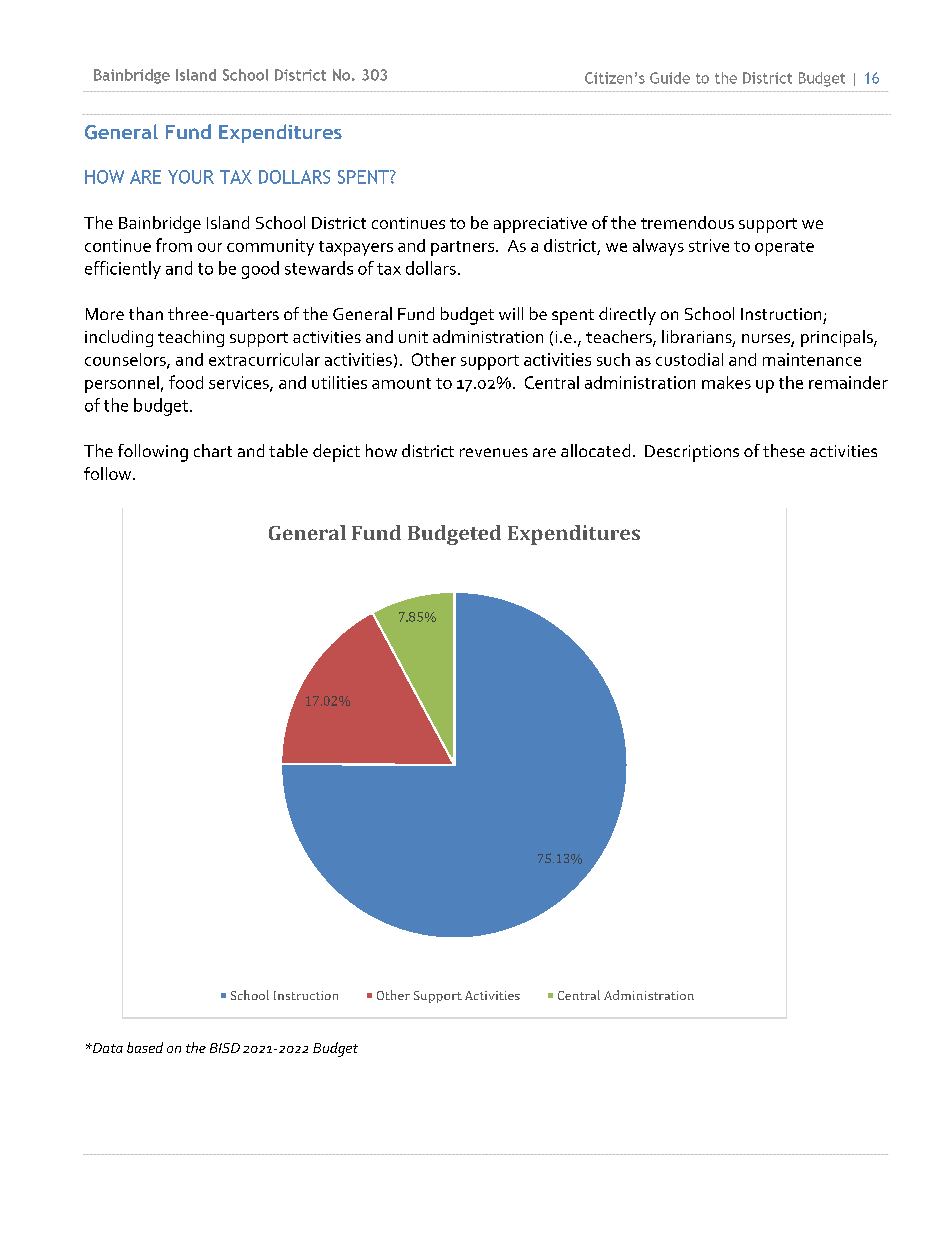  I want to click on Data, so click(106, 1048).
